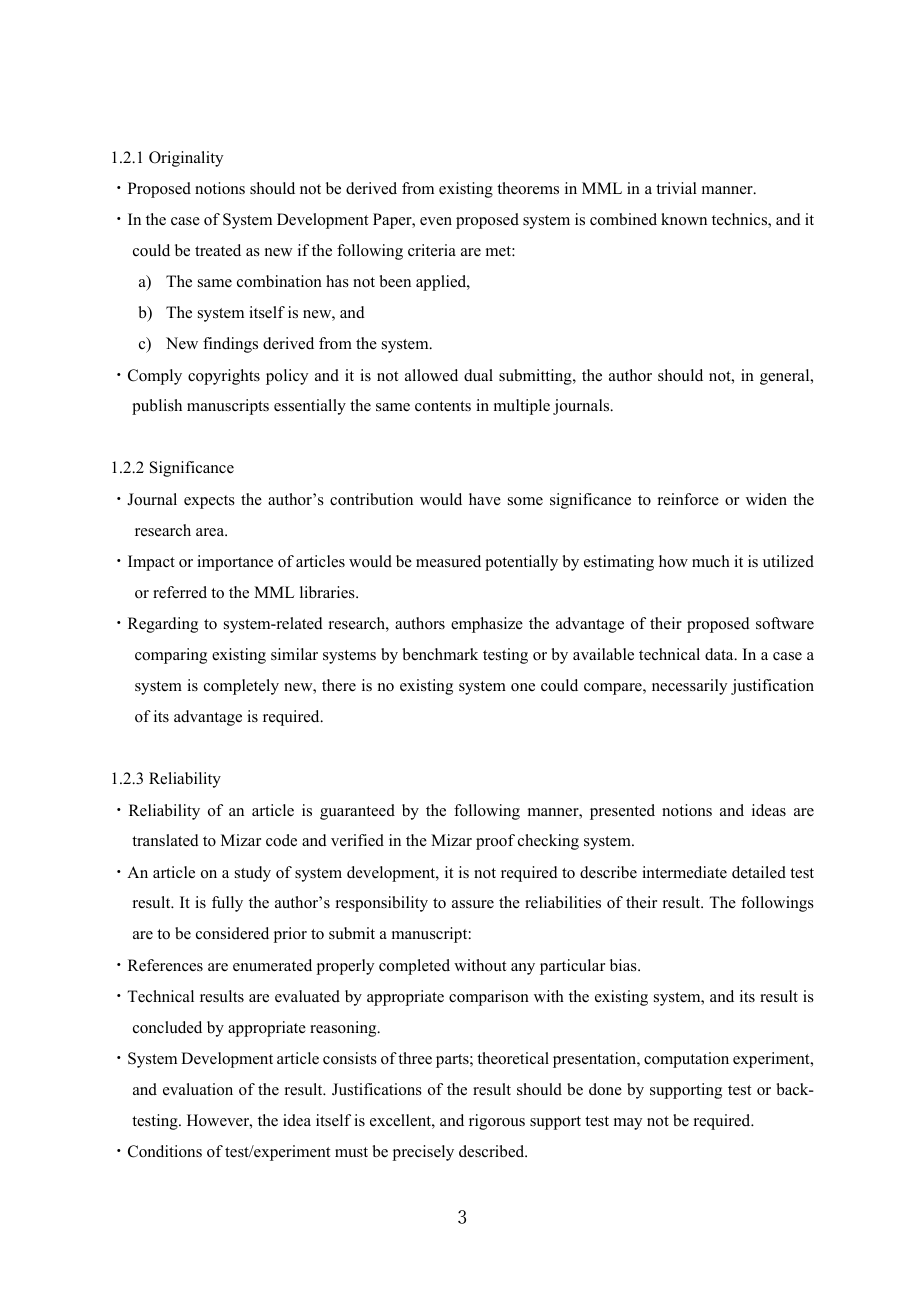 The height and width of the document is (1308, 924). Describe the element at coordinates (186, 159) in the document. I see `Originality` at that location.
